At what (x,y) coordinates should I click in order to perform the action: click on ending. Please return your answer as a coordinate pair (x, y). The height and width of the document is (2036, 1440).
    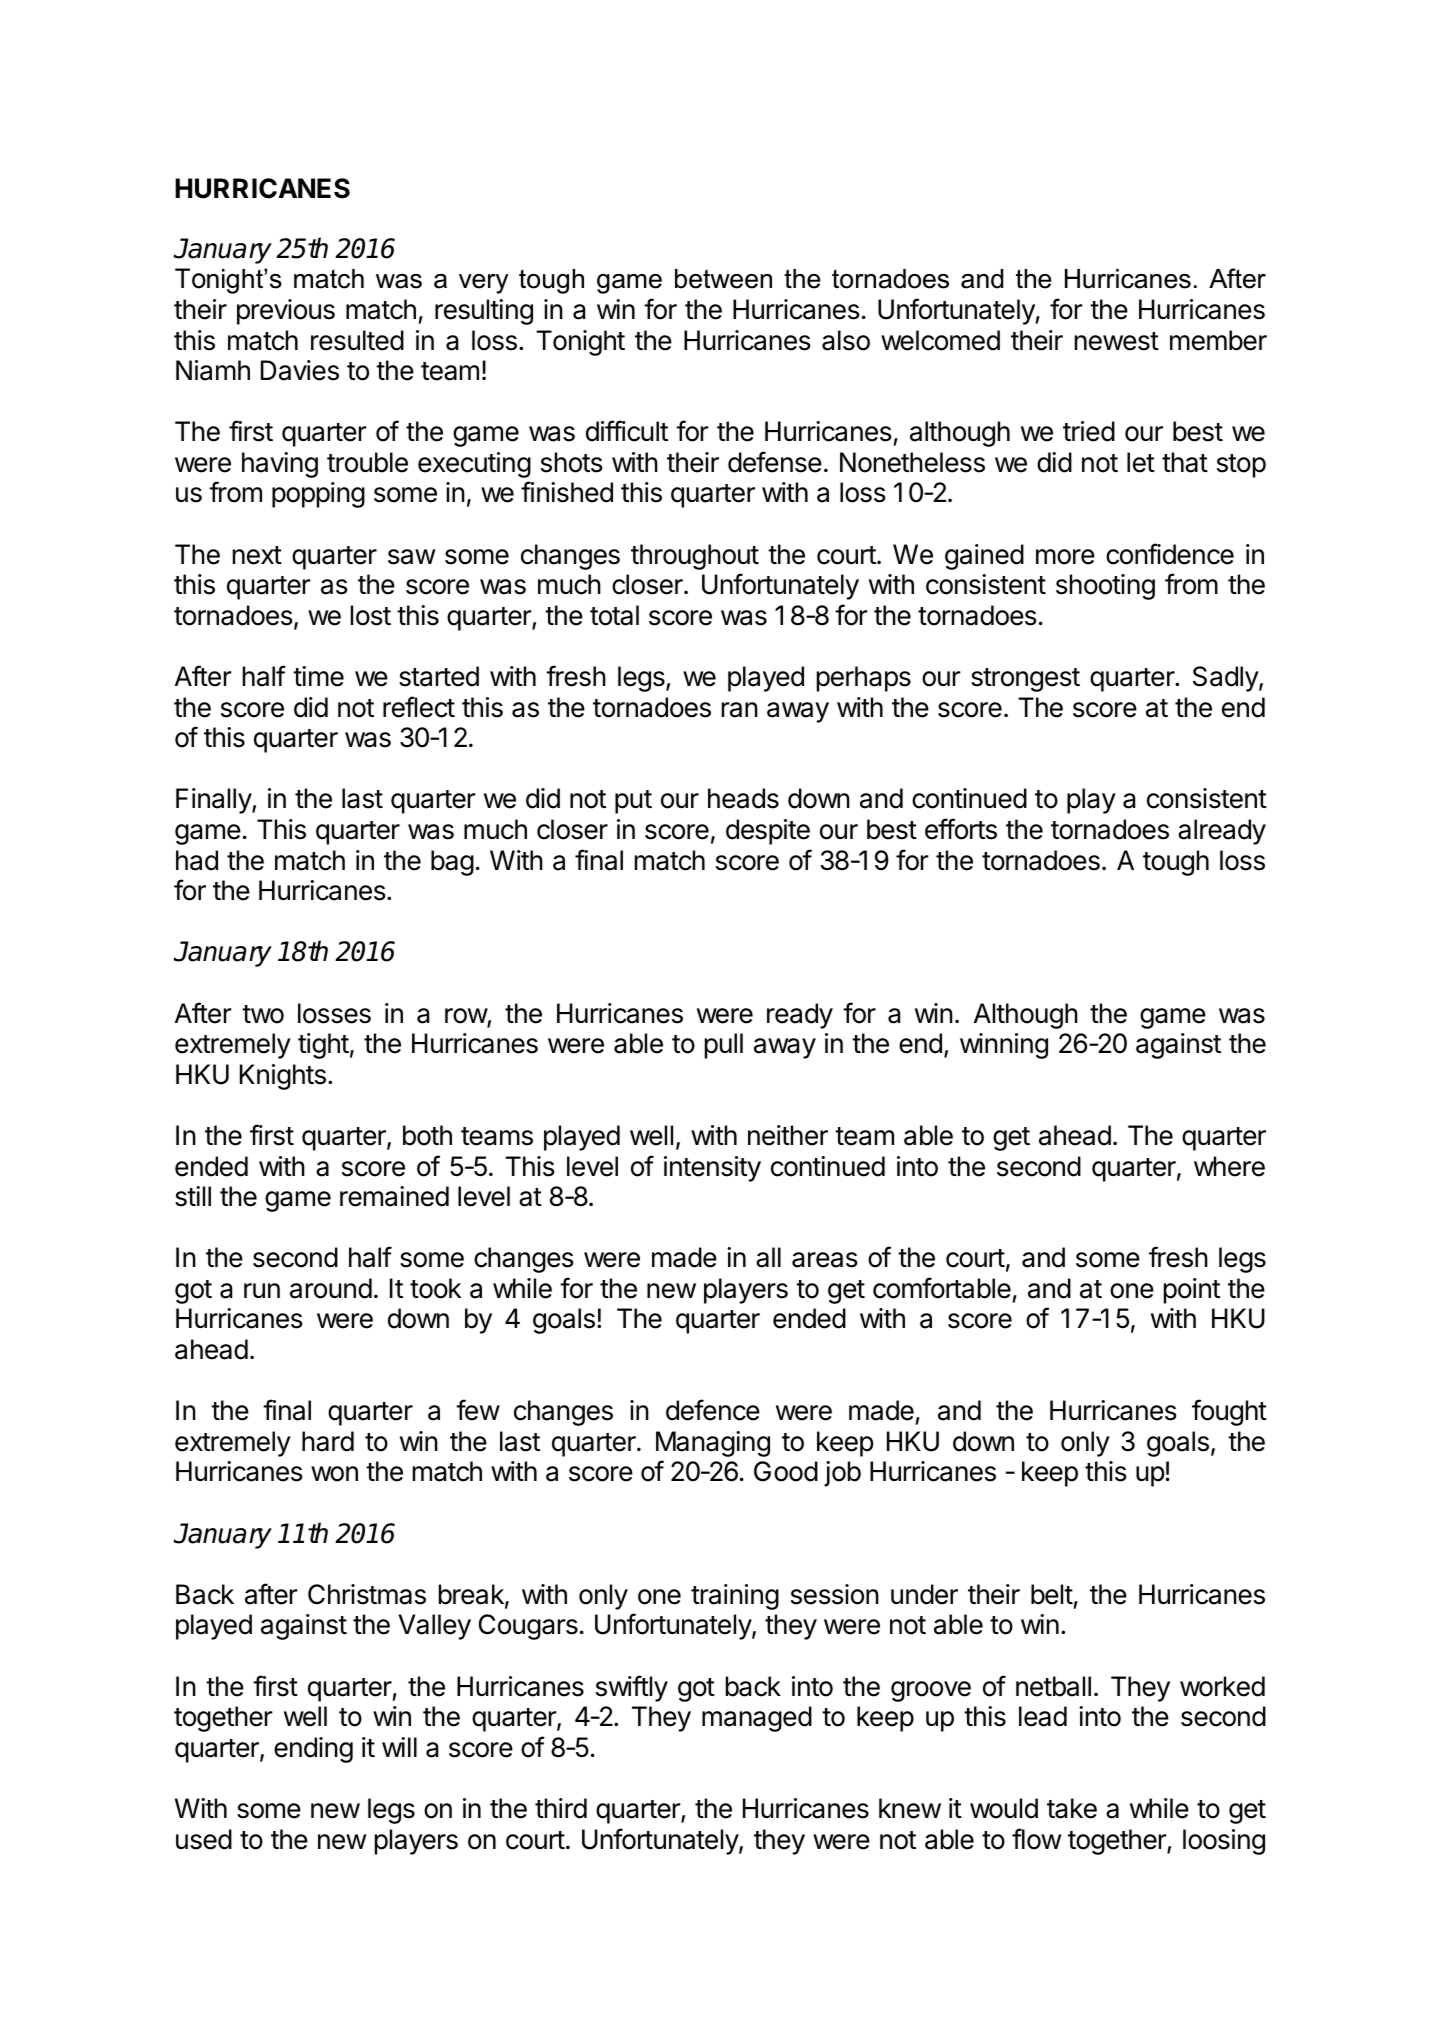
    Looking at the image, I should click on (313, 1750).
